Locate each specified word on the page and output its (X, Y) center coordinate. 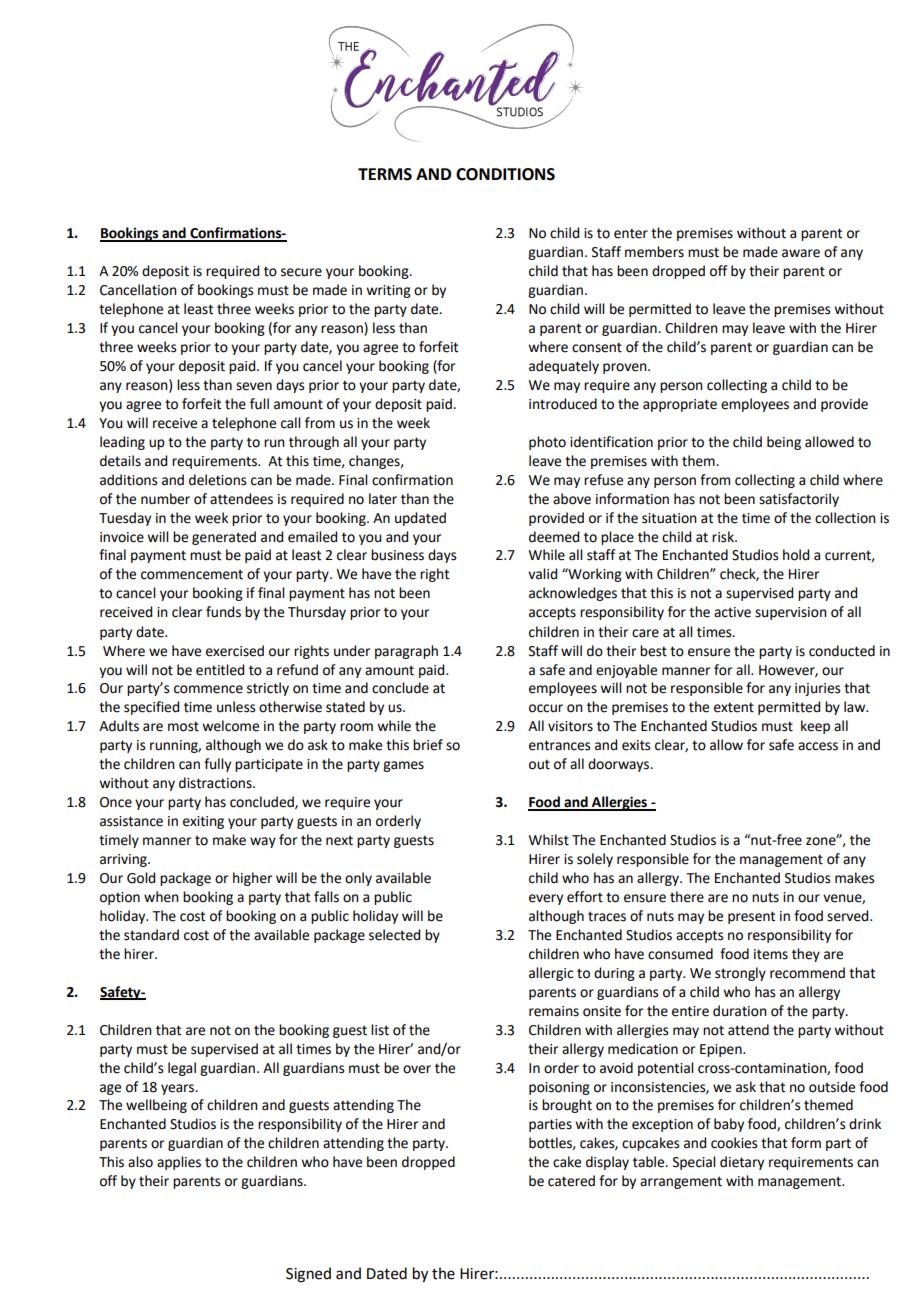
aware (801, 253)
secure (301, 272)
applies (179, 1163)
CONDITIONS (505, 174)
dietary (742, 1163)
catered (571, 1181)
